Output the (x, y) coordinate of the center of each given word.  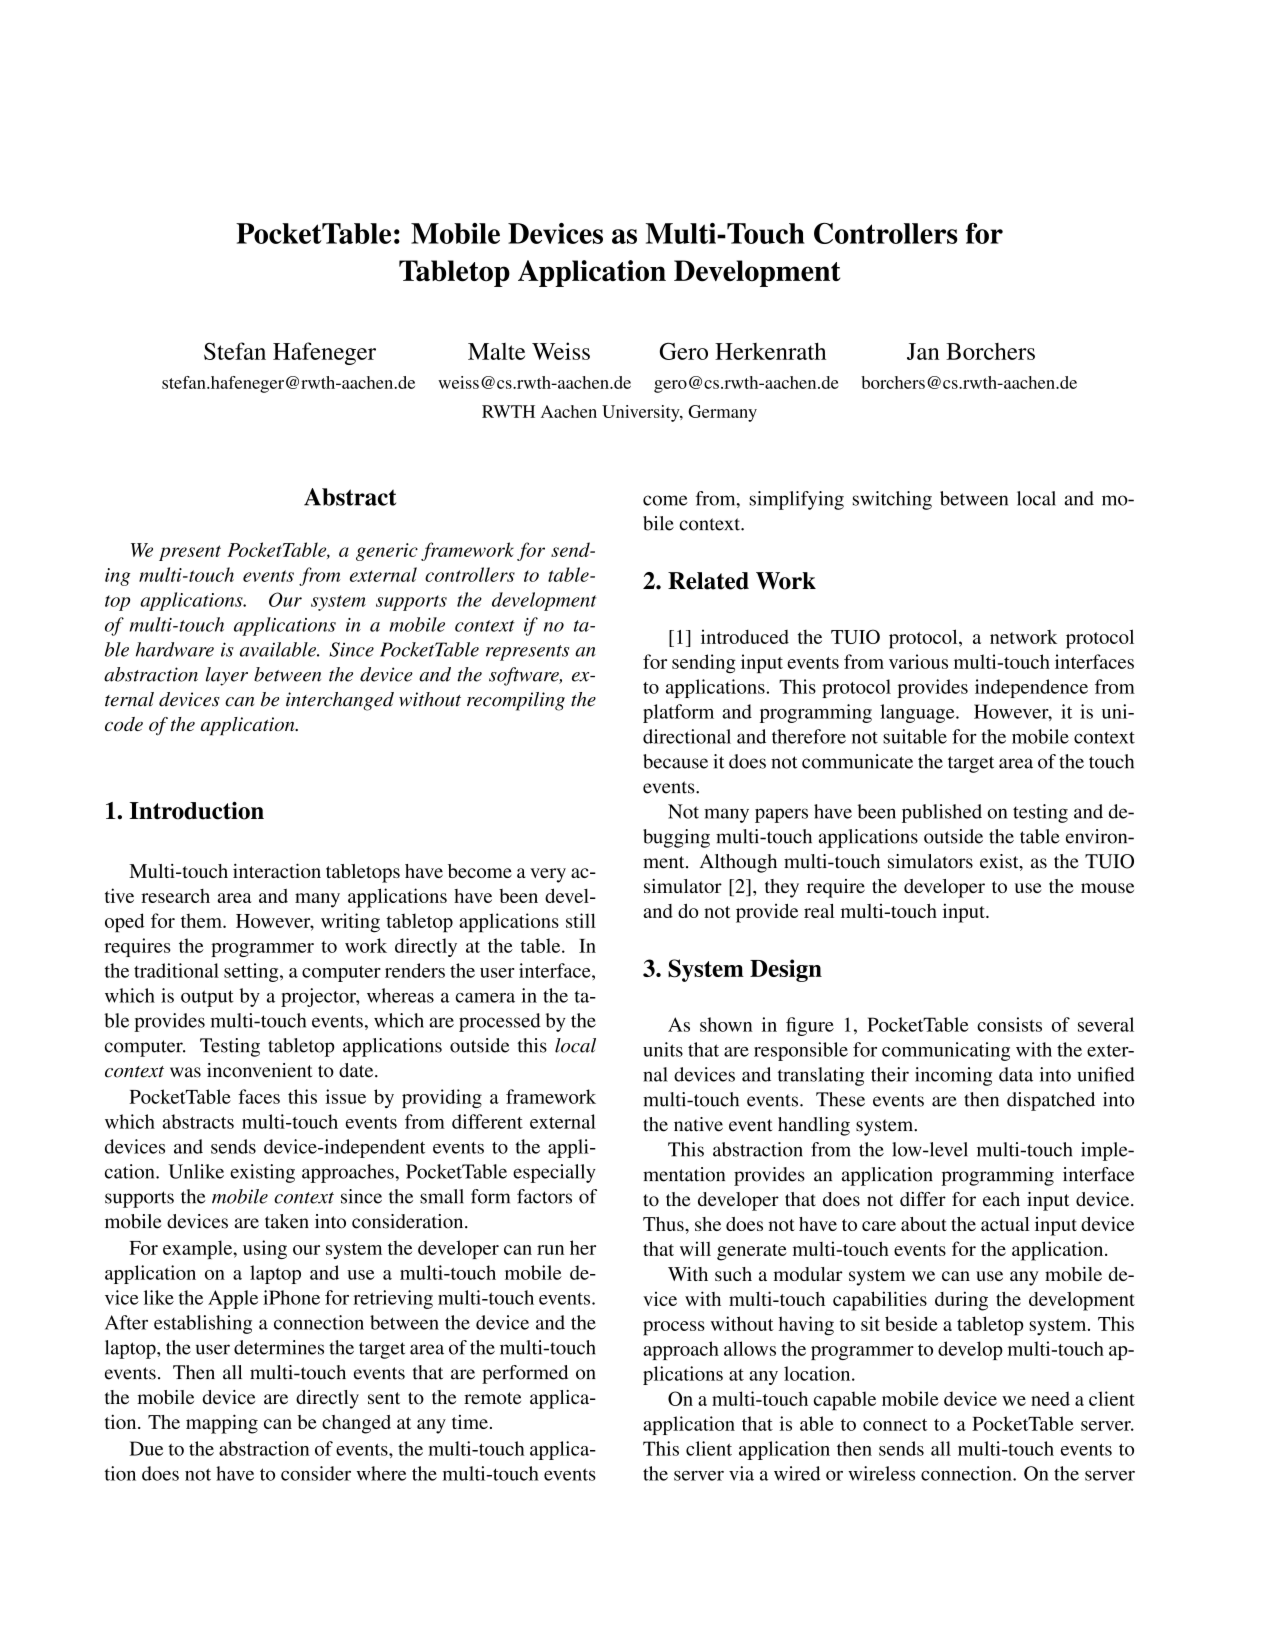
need (1050, 1398)
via (741, 1473)
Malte (496, 351)
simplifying (796, 500)
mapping (222, 1424)
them (202, 920)
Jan (923, 351)
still (581, 920)
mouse (1107, 888)
